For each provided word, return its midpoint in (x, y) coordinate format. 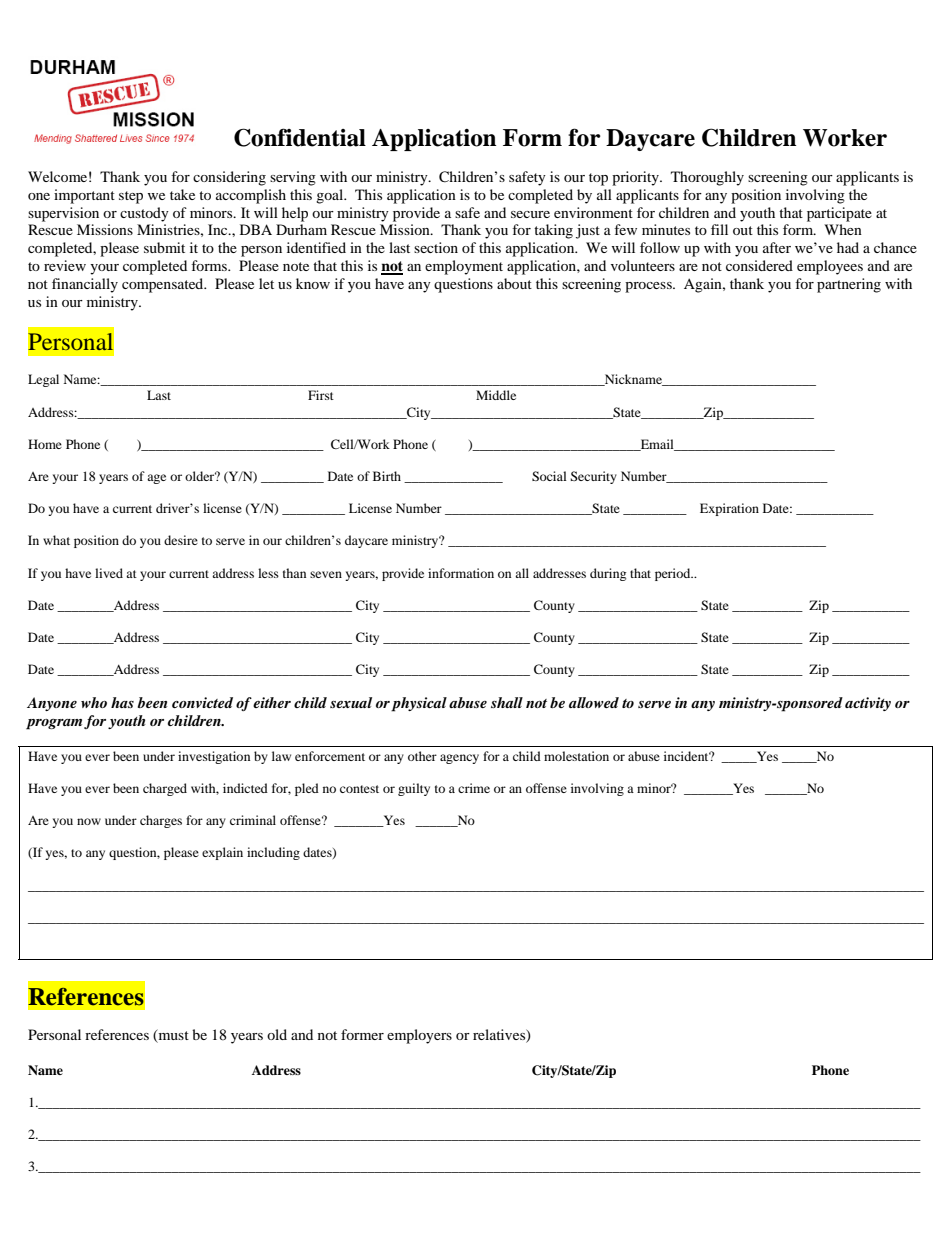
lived (109, 573)
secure (530, 214)
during (608, 574)
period (674, 574)
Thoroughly (707, 178)
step (131, 197)
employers (419, 1036)
